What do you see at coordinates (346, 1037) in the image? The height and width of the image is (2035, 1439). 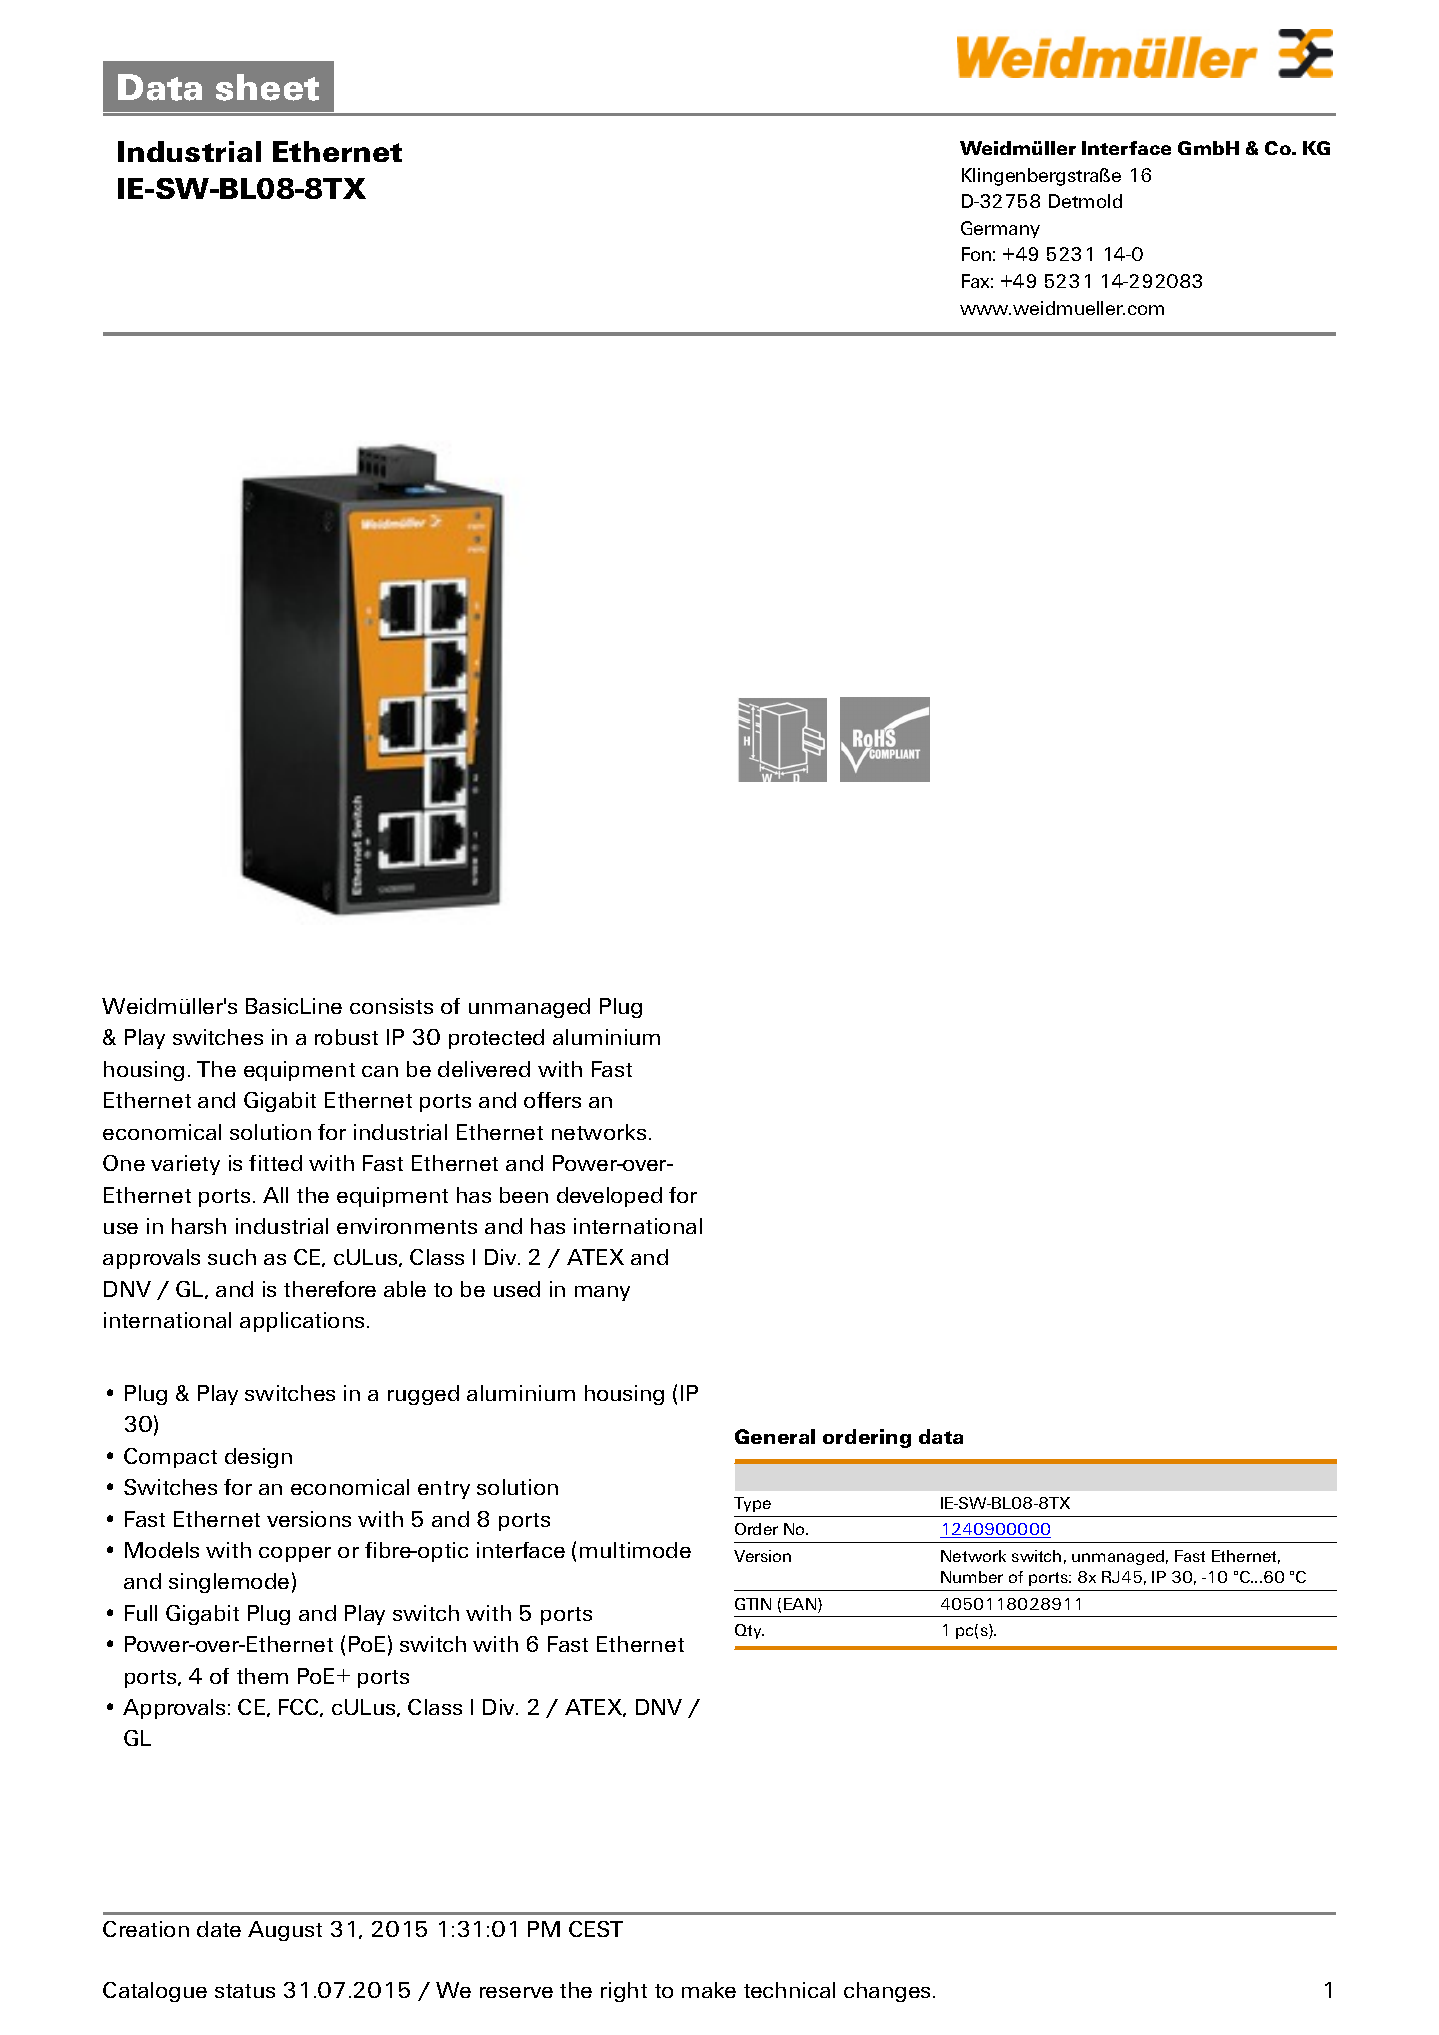 I see `robust` at bounding box center [346, 1037].
